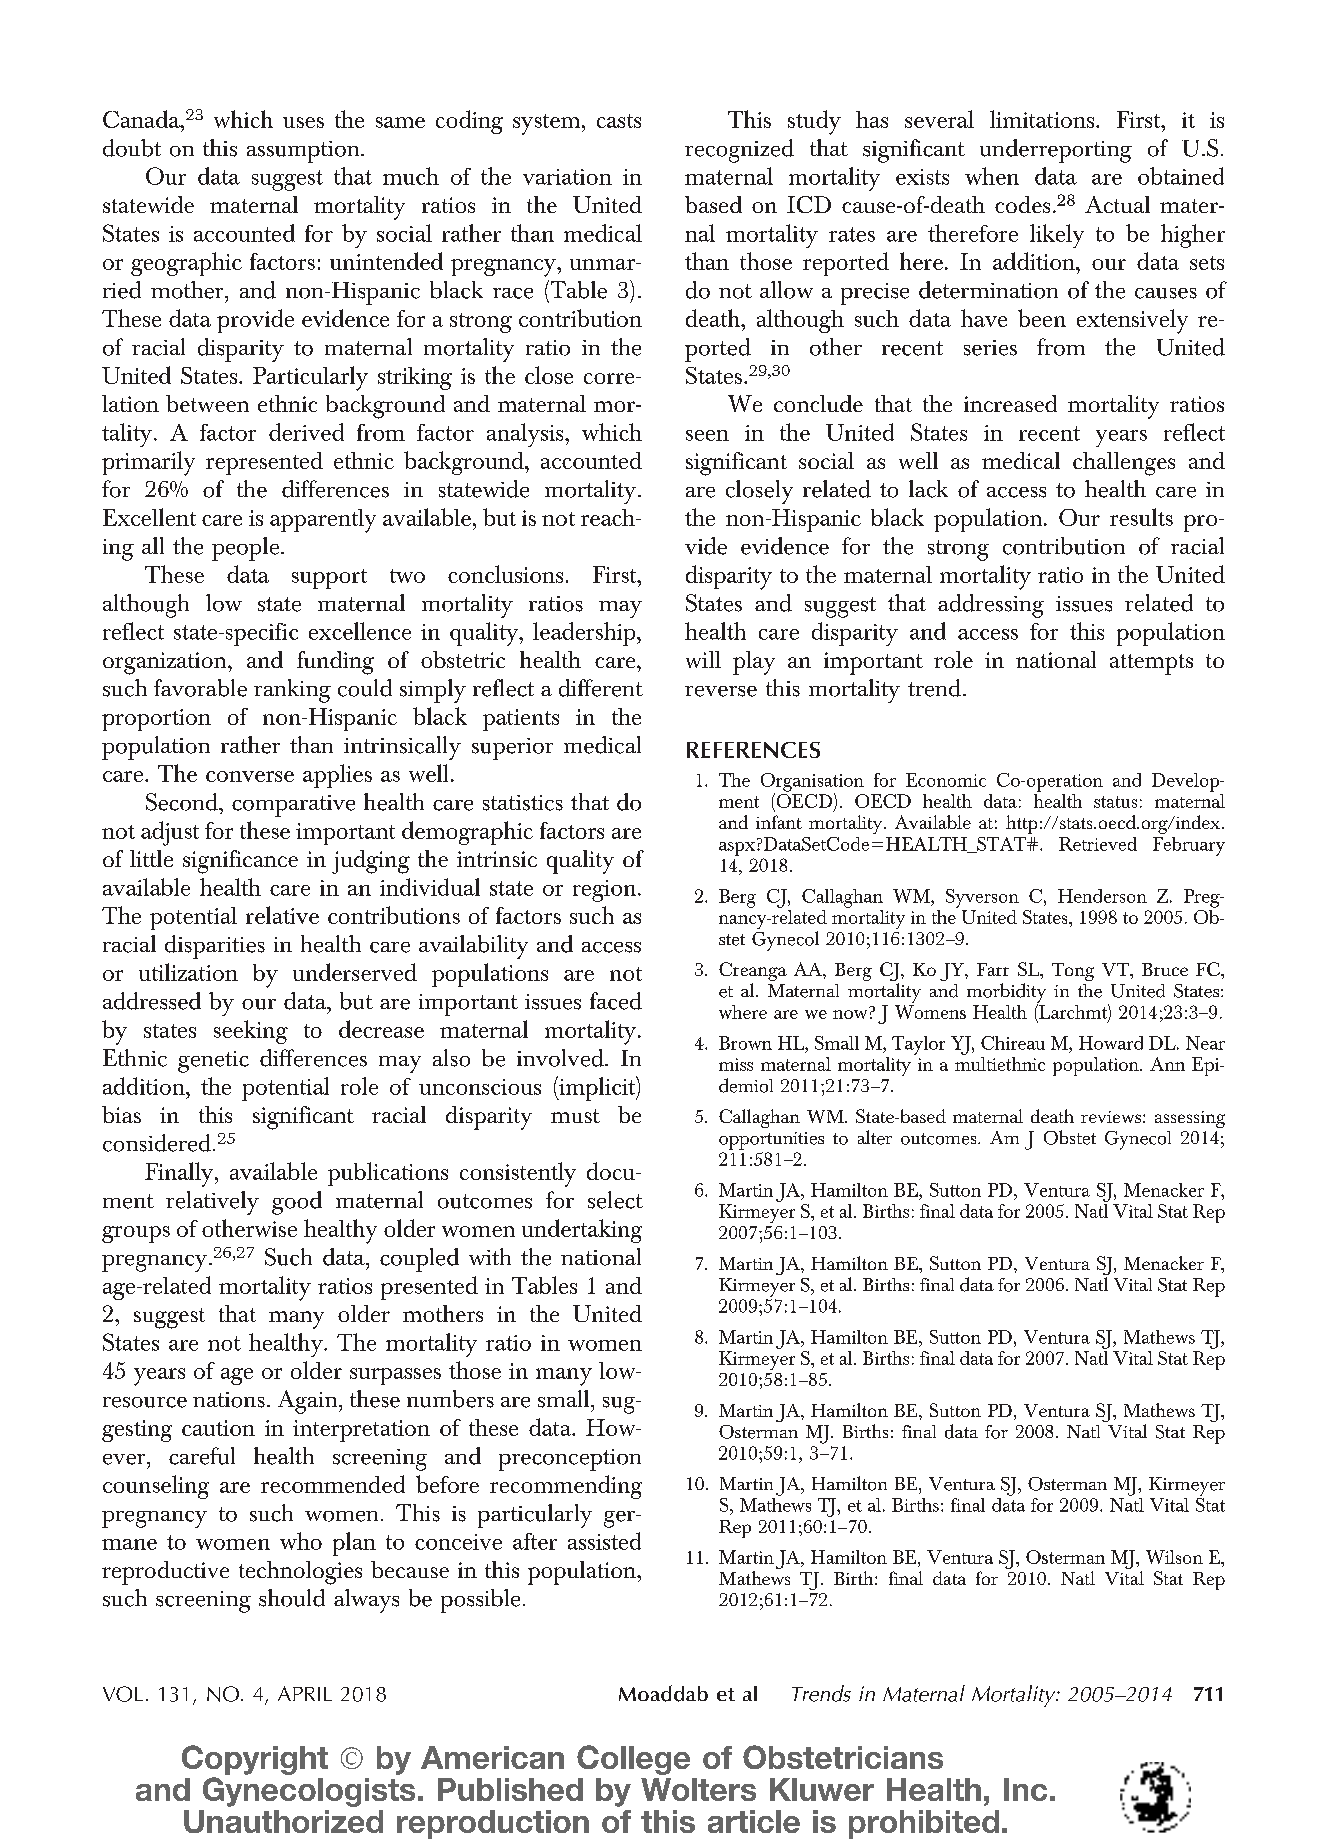  I want to click on Copyright, so click(255, 1760).
